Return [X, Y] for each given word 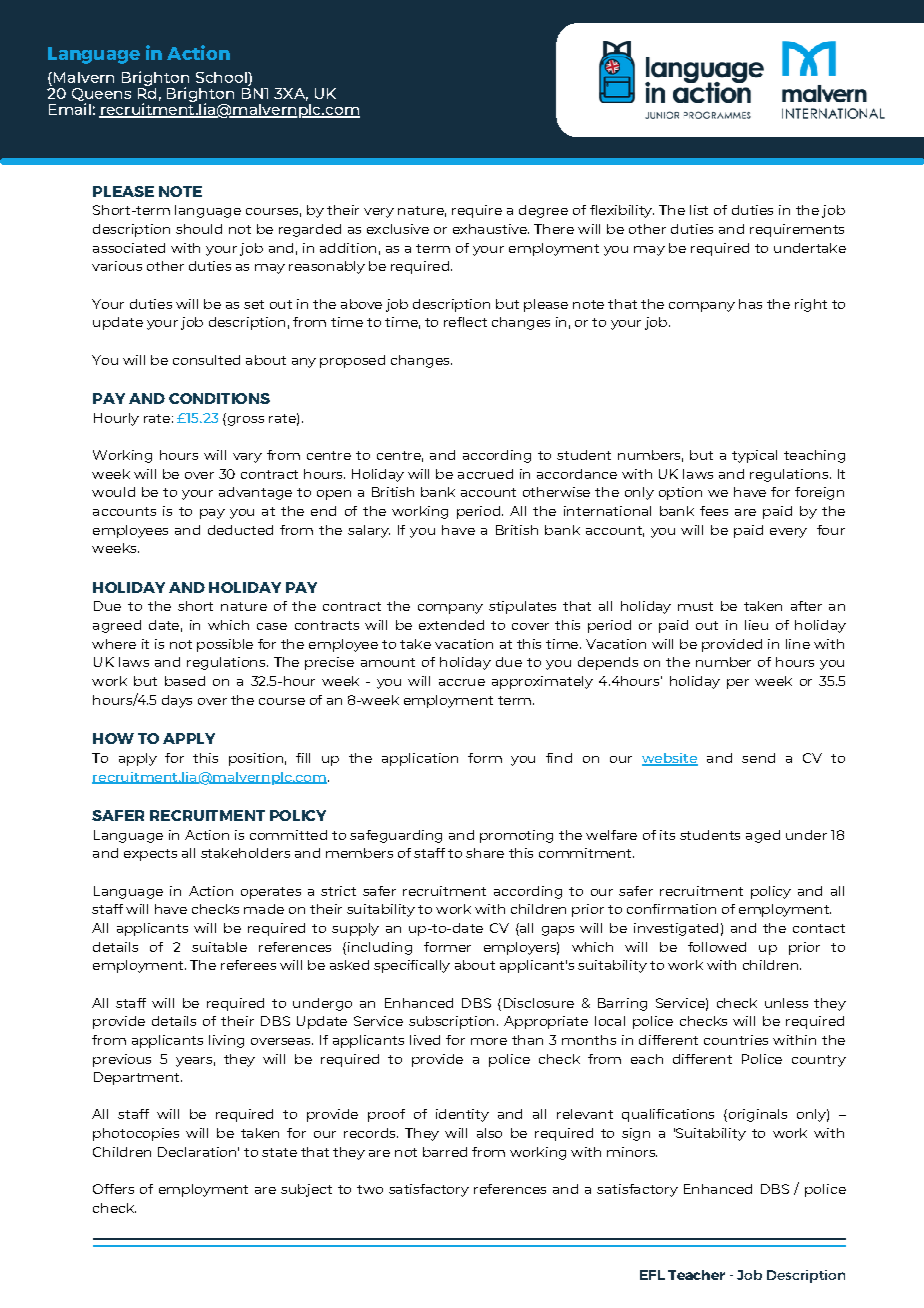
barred [445, 1152]
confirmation [671, 909]
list [699, 210]
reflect [465, 322]
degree [543, 211]
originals [756, 1115]
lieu [756, 625]
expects [150, 855]
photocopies [136, 1134]
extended [451, 625]
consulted [206, 360]
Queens [101, 96]
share [485, 853]
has [750, 304]
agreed [117, 626]
